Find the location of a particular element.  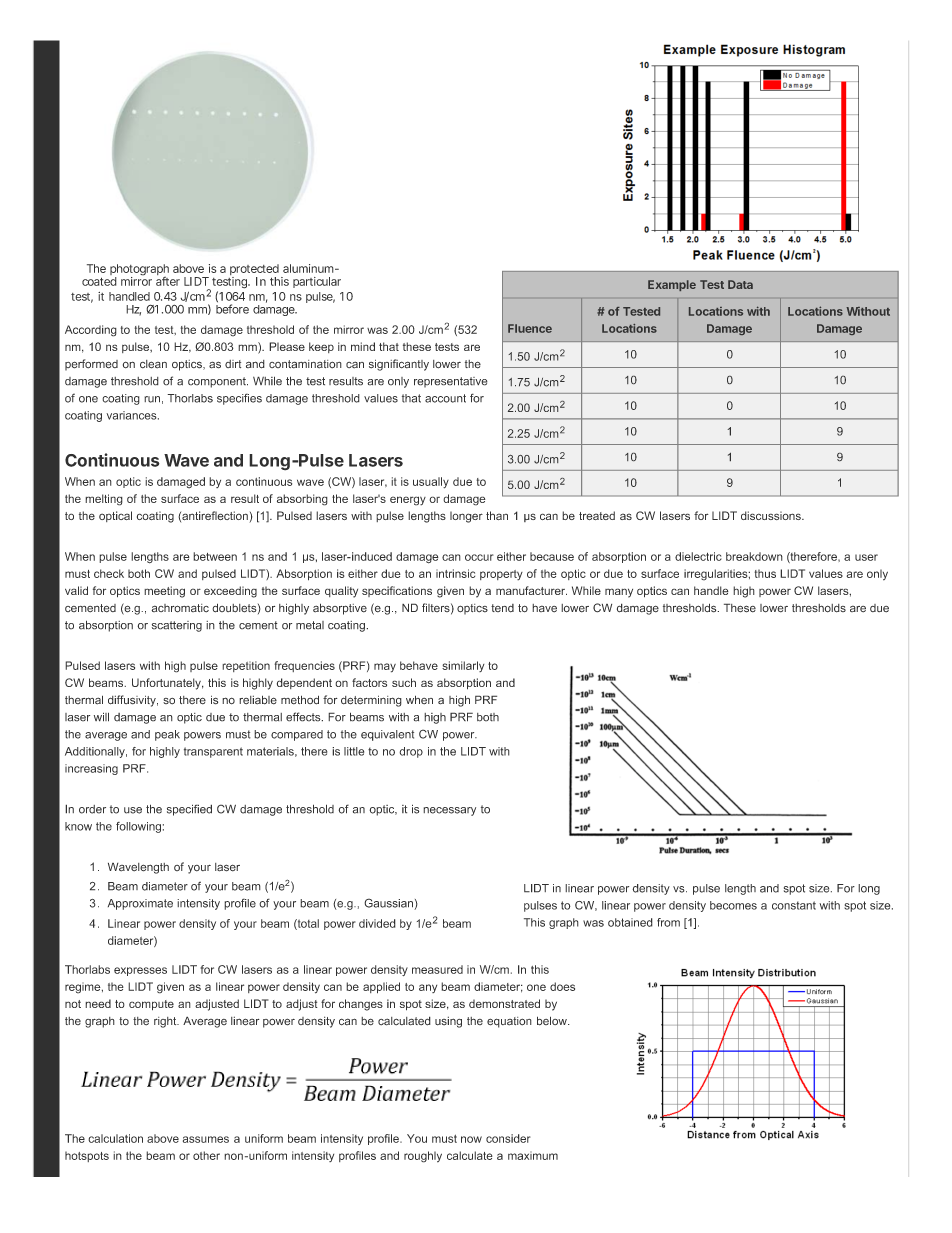

mind is located at coordinates (363, 346).
